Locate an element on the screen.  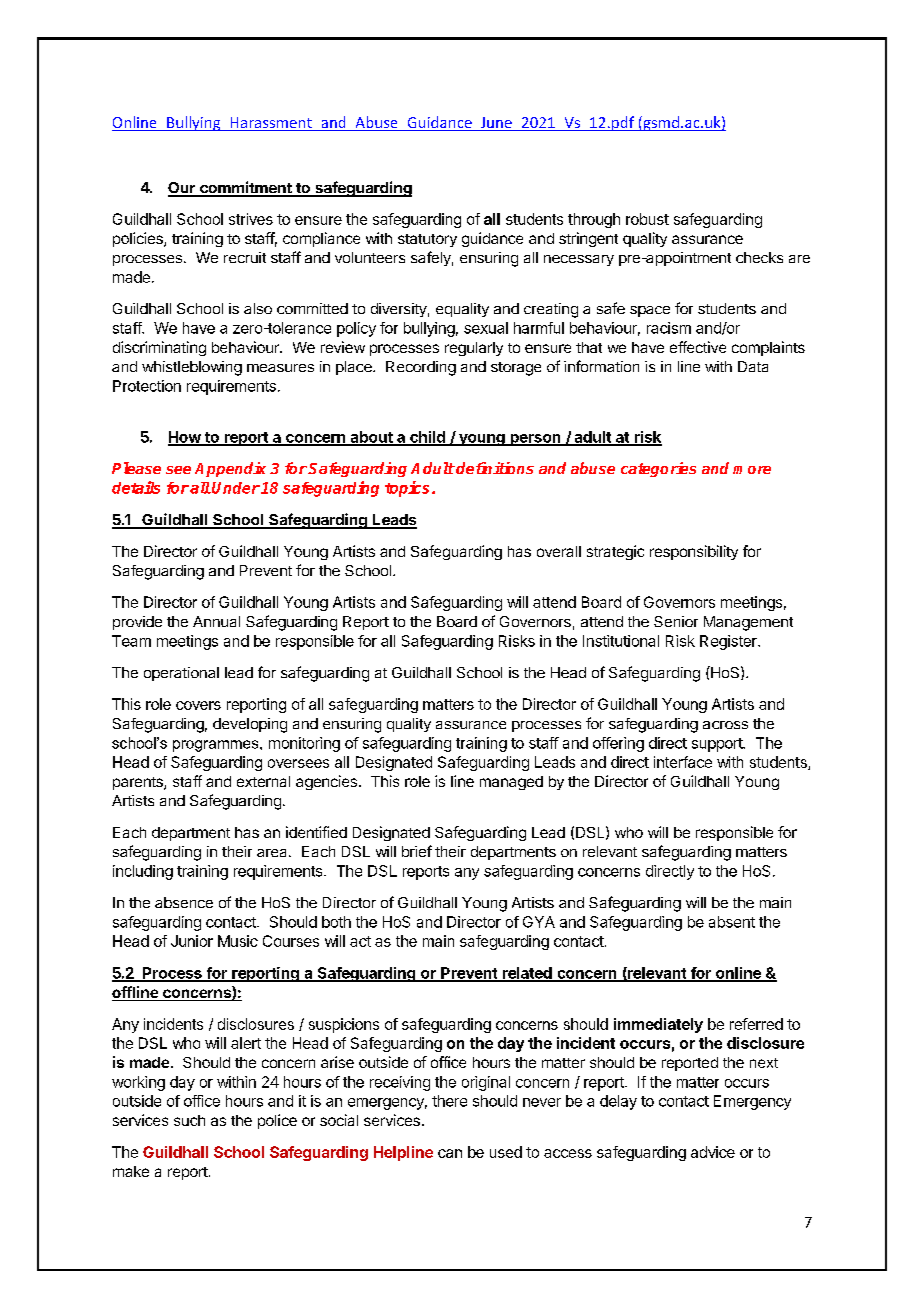
strives is located at coordinates (251, 219).
